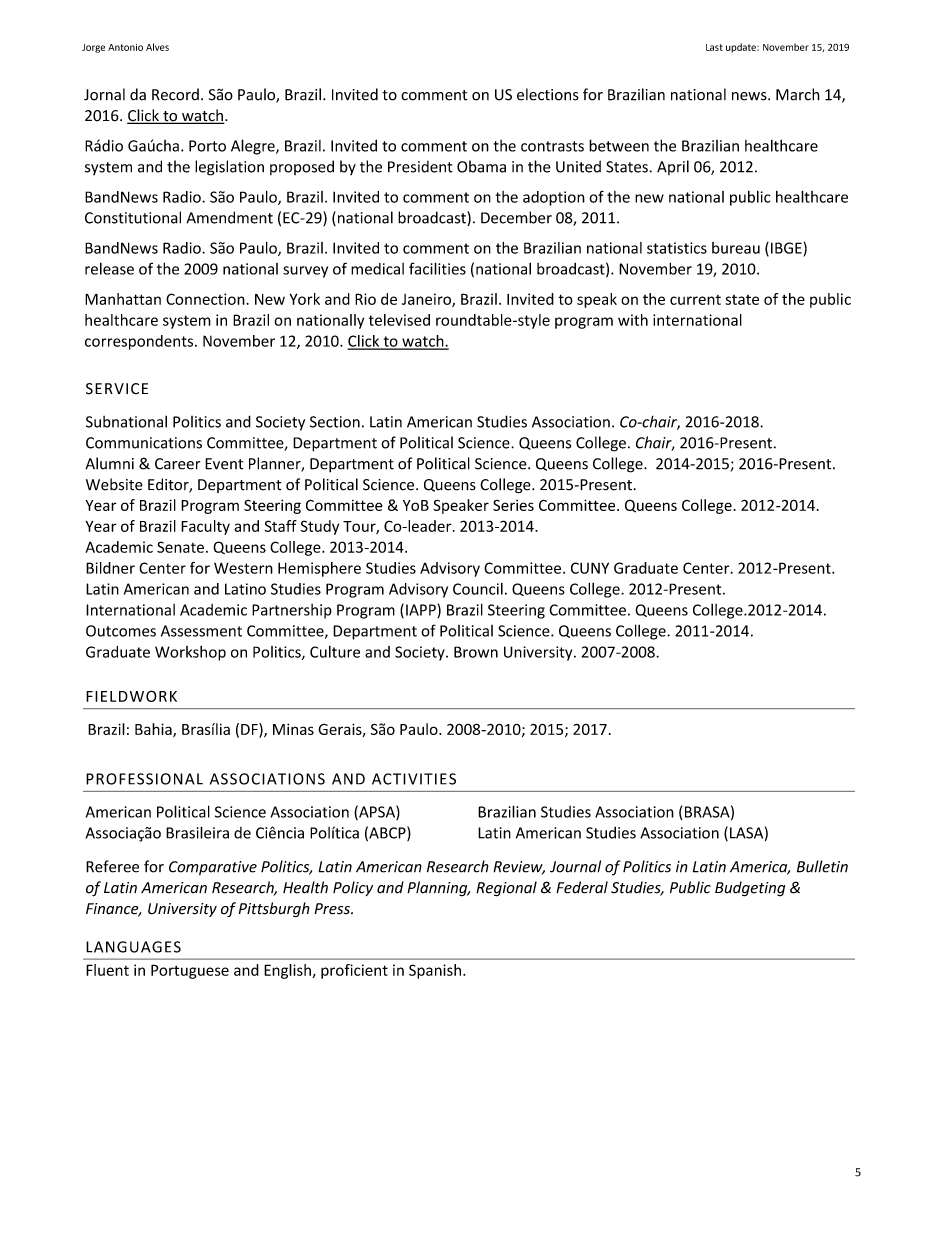 The image size is (952, 1233). Describe the element at coordinates (190, 971) in the screenshot. I see `Portuguese` at that location.
